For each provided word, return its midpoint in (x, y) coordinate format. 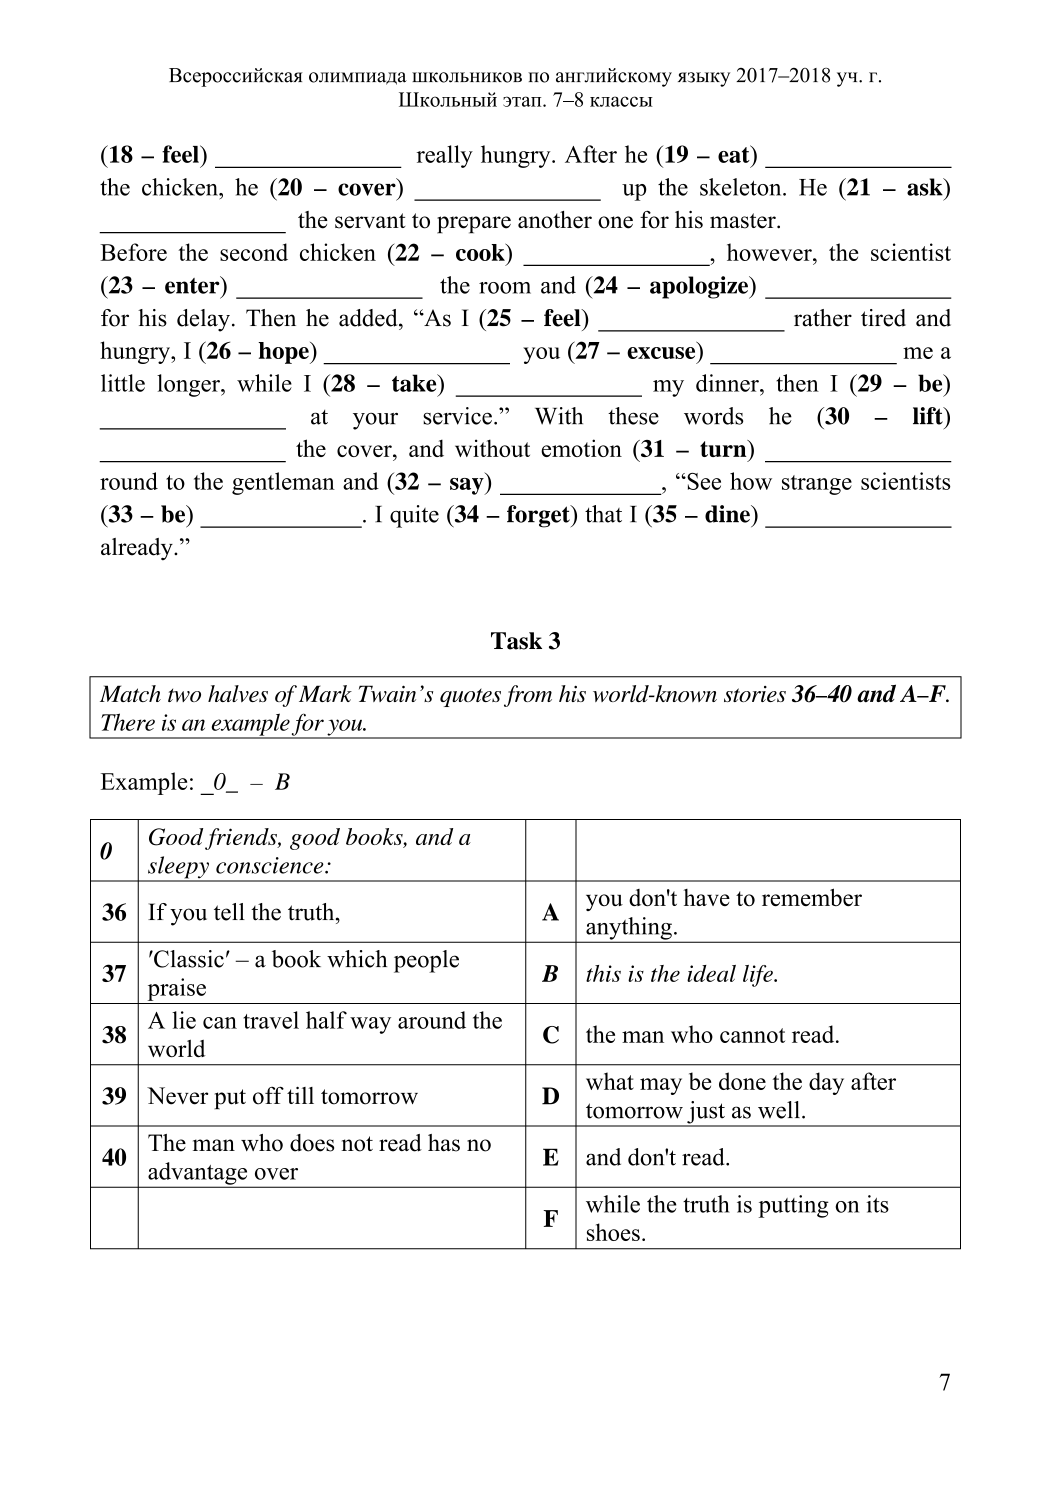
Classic (188, 959)
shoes (613, 1232)
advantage (198, 1174)
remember (812, 897)
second (254, 252)
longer (189, 385)
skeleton (742, 187)
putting (794, 1206)
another (555, 220)
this (603, 973)
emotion (581, 448)
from (528, 696)
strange (817, 485)
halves (238, 693)
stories (755, 694)
